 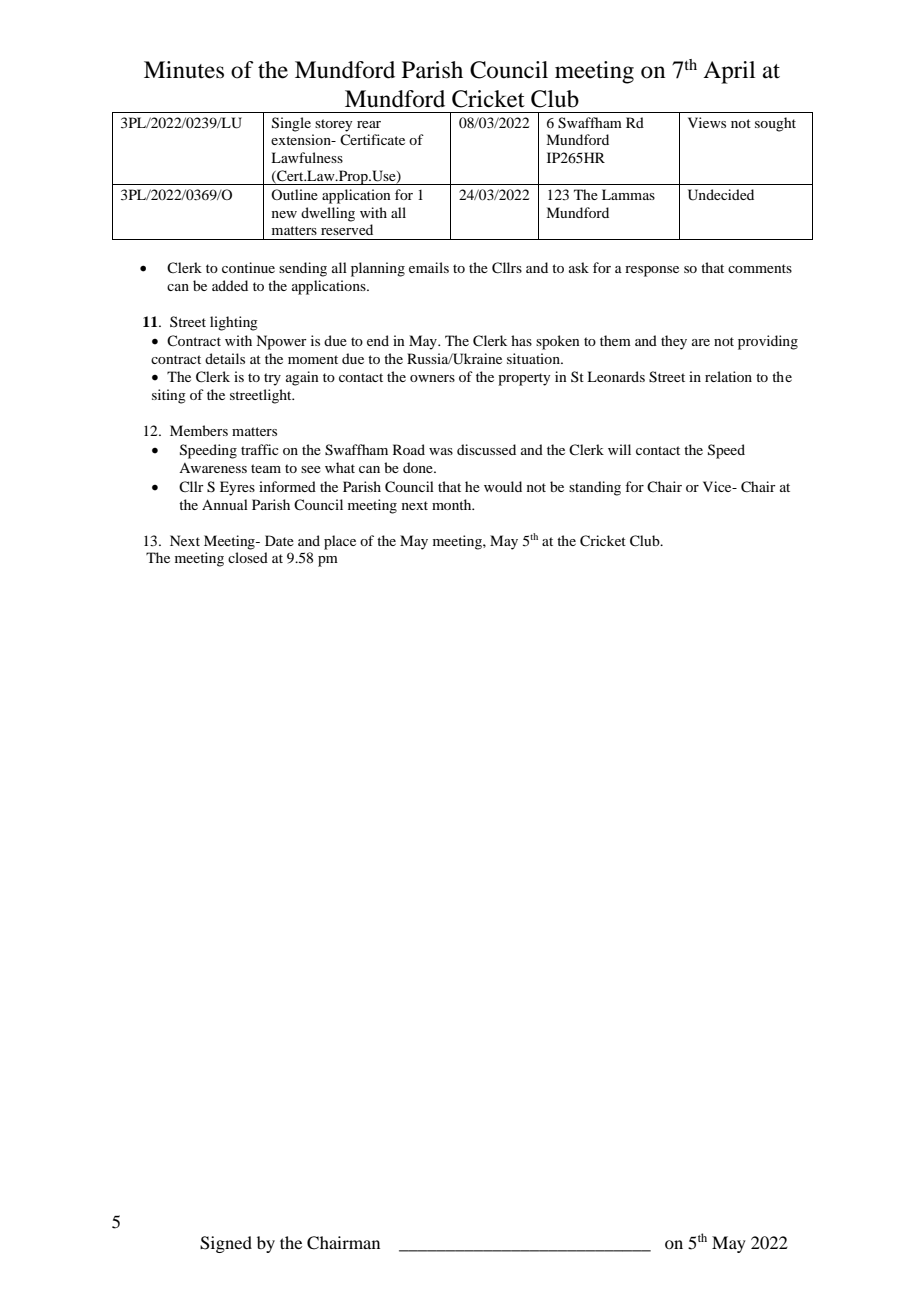 I want to click on lighting, so click(x=234, y=323).
